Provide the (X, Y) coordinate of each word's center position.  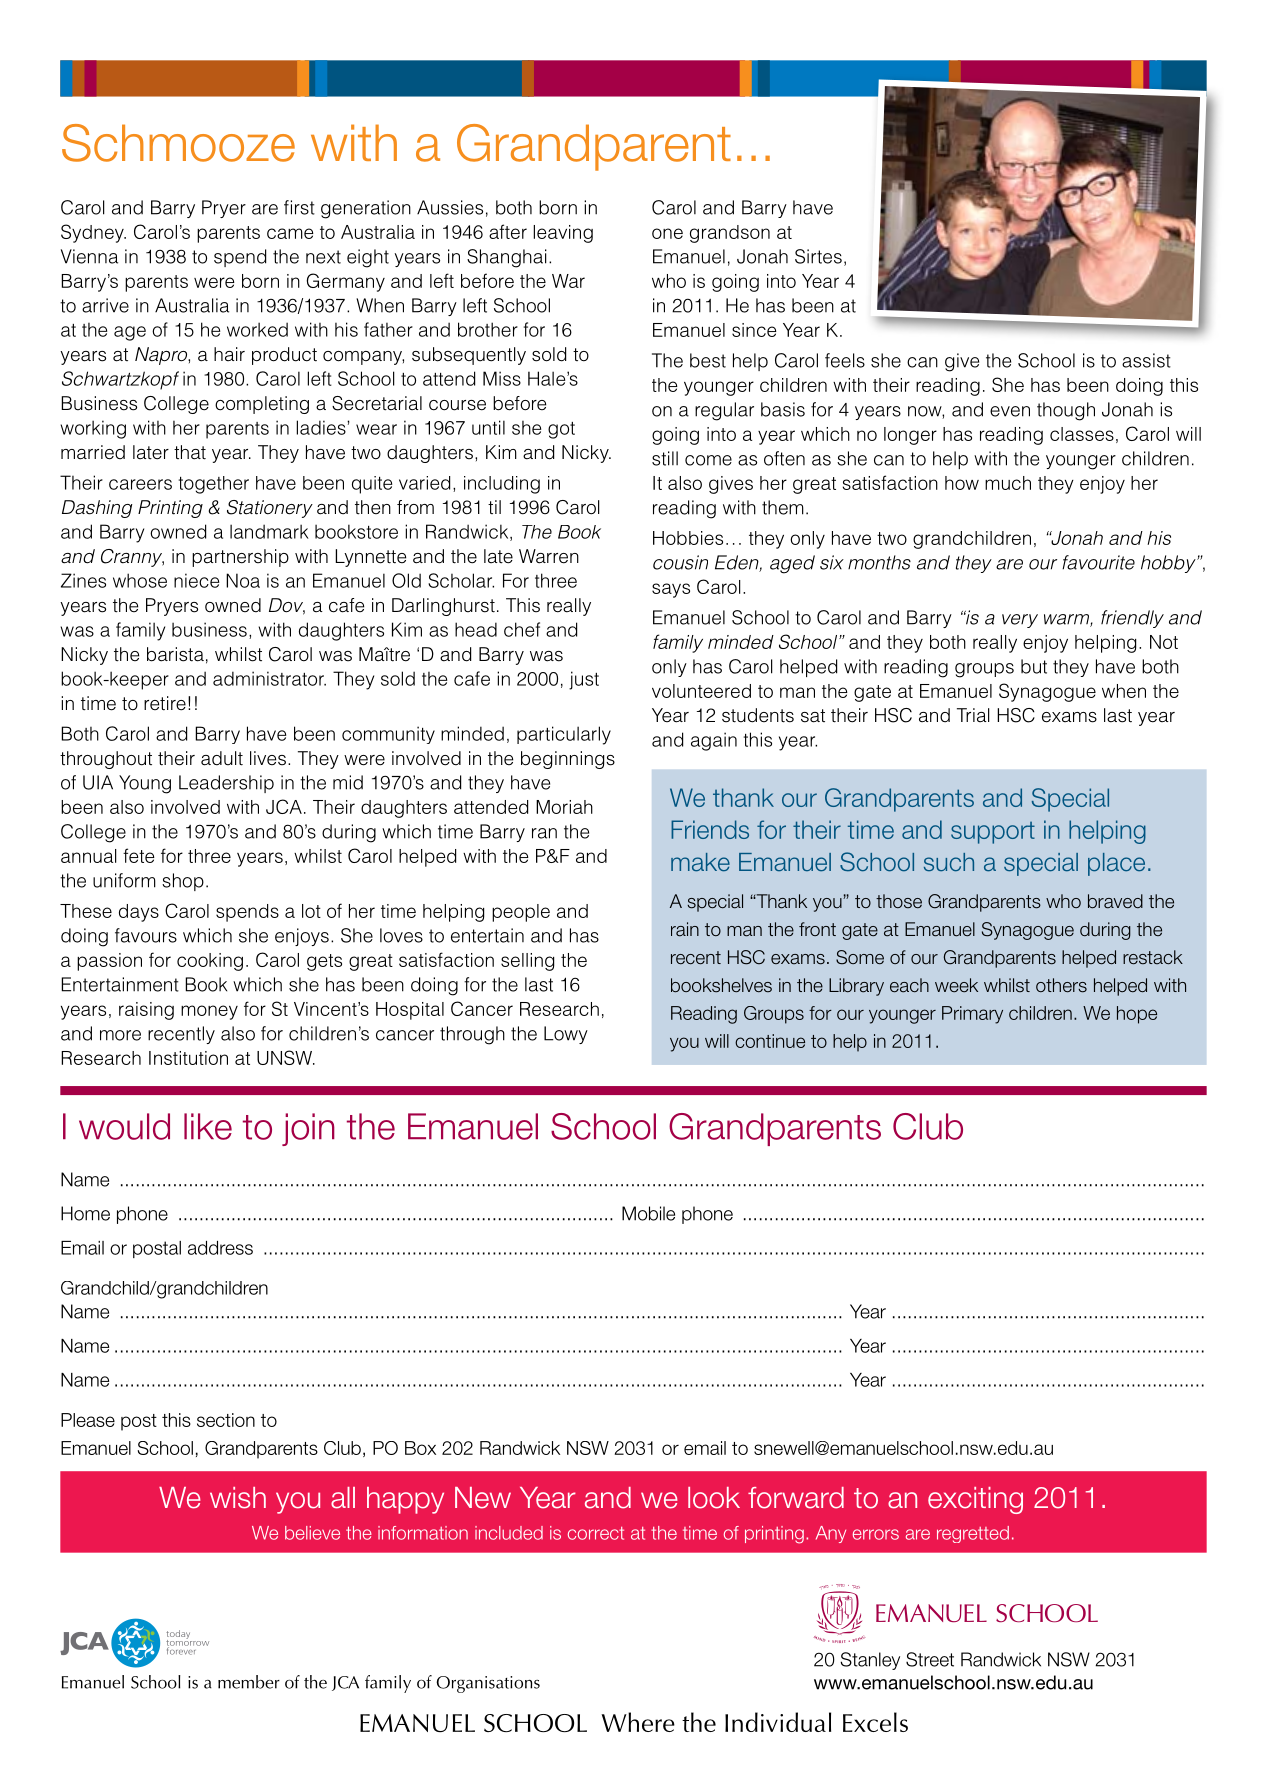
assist (1146, 360)
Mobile (648, 1213)
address (220, 1248)
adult (222, 758)
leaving (563, 234)
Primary (972, 1015)
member (249, 1682)
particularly (564, 735)
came (290, 233)
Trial (973, 715)
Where (638, 1722)
